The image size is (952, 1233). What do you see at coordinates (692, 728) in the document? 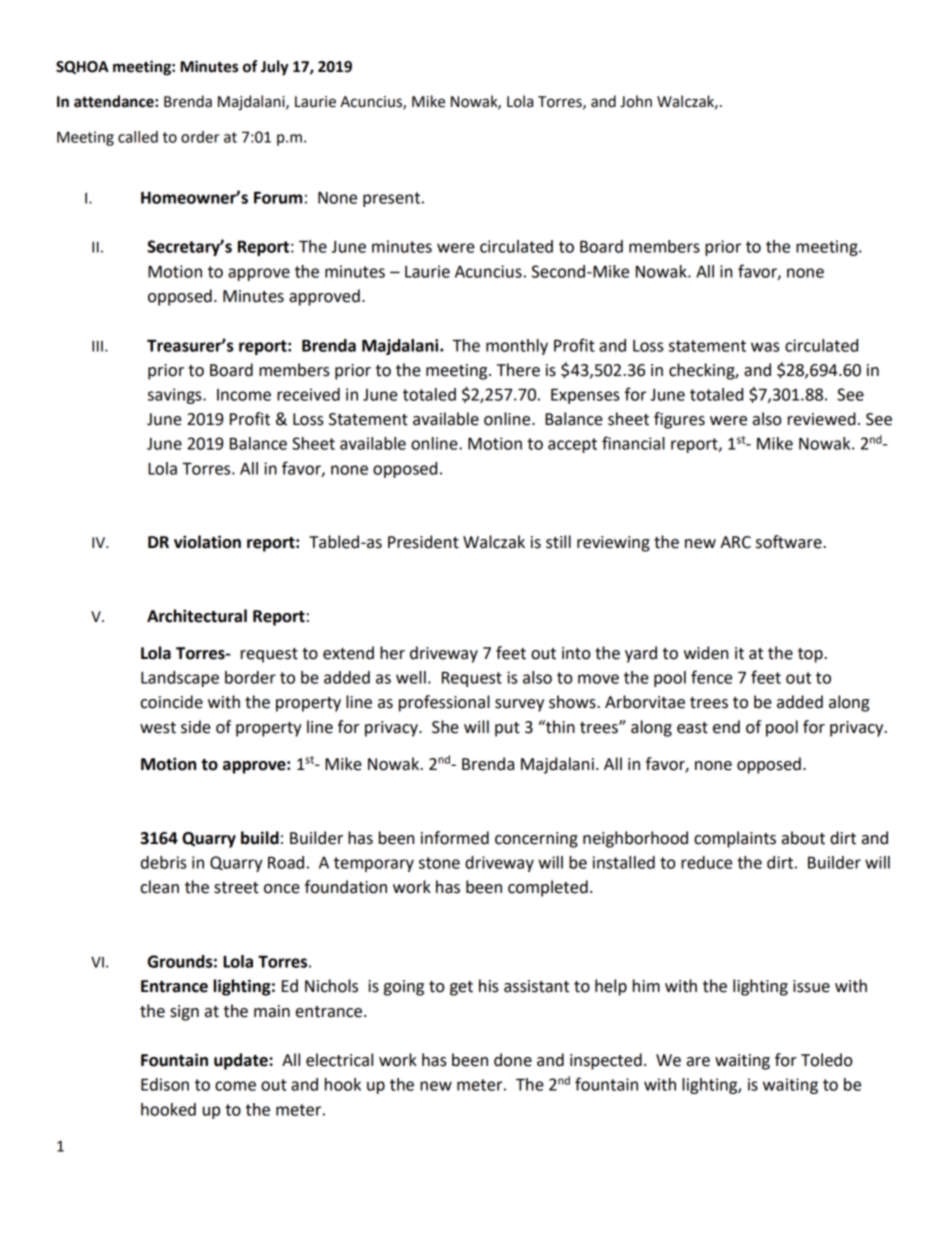
I see `east` at bounding box center [692, 728].
